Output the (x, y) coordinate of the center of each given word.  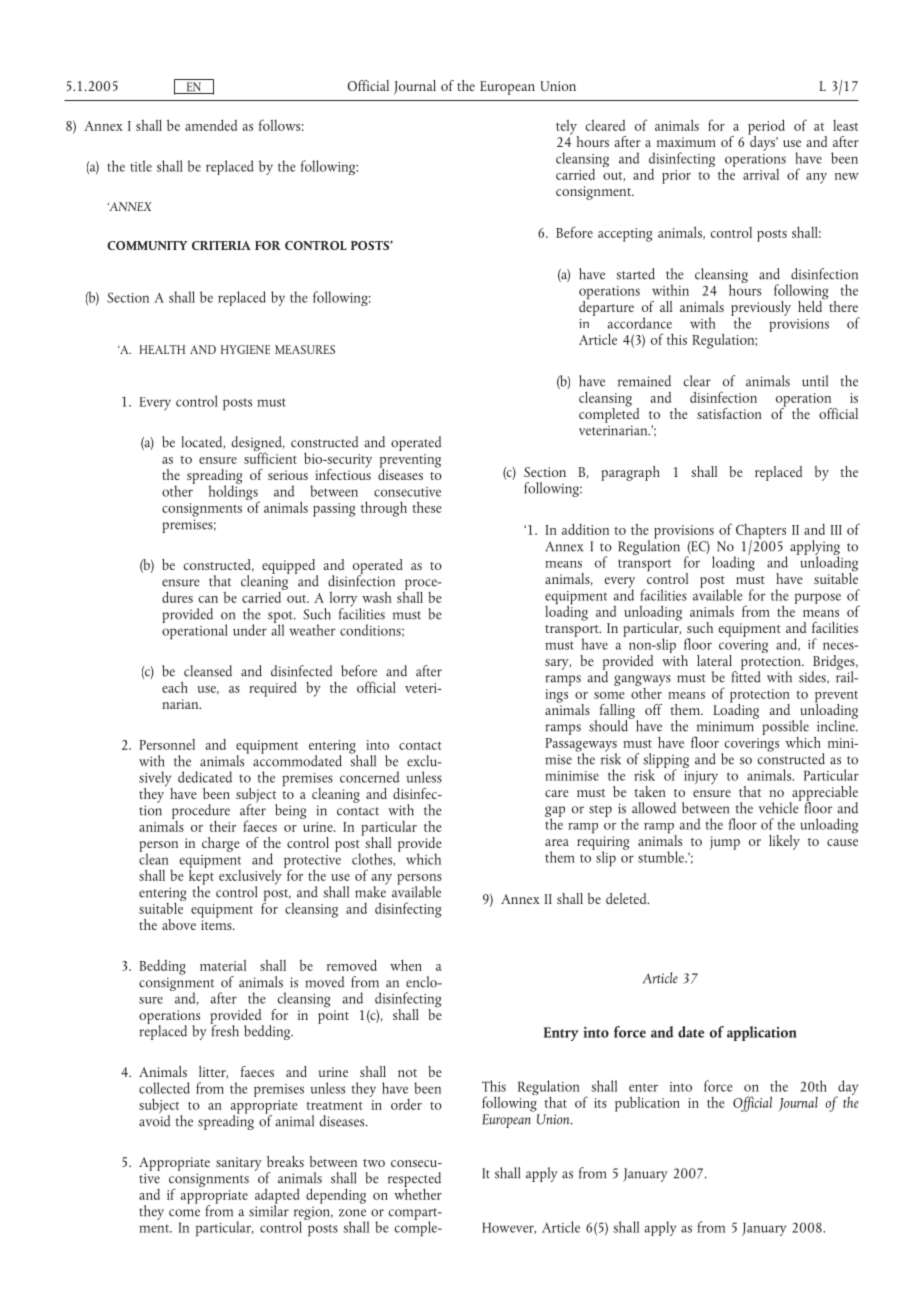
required (273, 689)
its (600, 1103)
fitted (746, 676)
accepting (625, 235)
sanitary (239, 1164)
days (763, 142)
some (609, 695)
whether (418, 1193)
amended (211, 125)
